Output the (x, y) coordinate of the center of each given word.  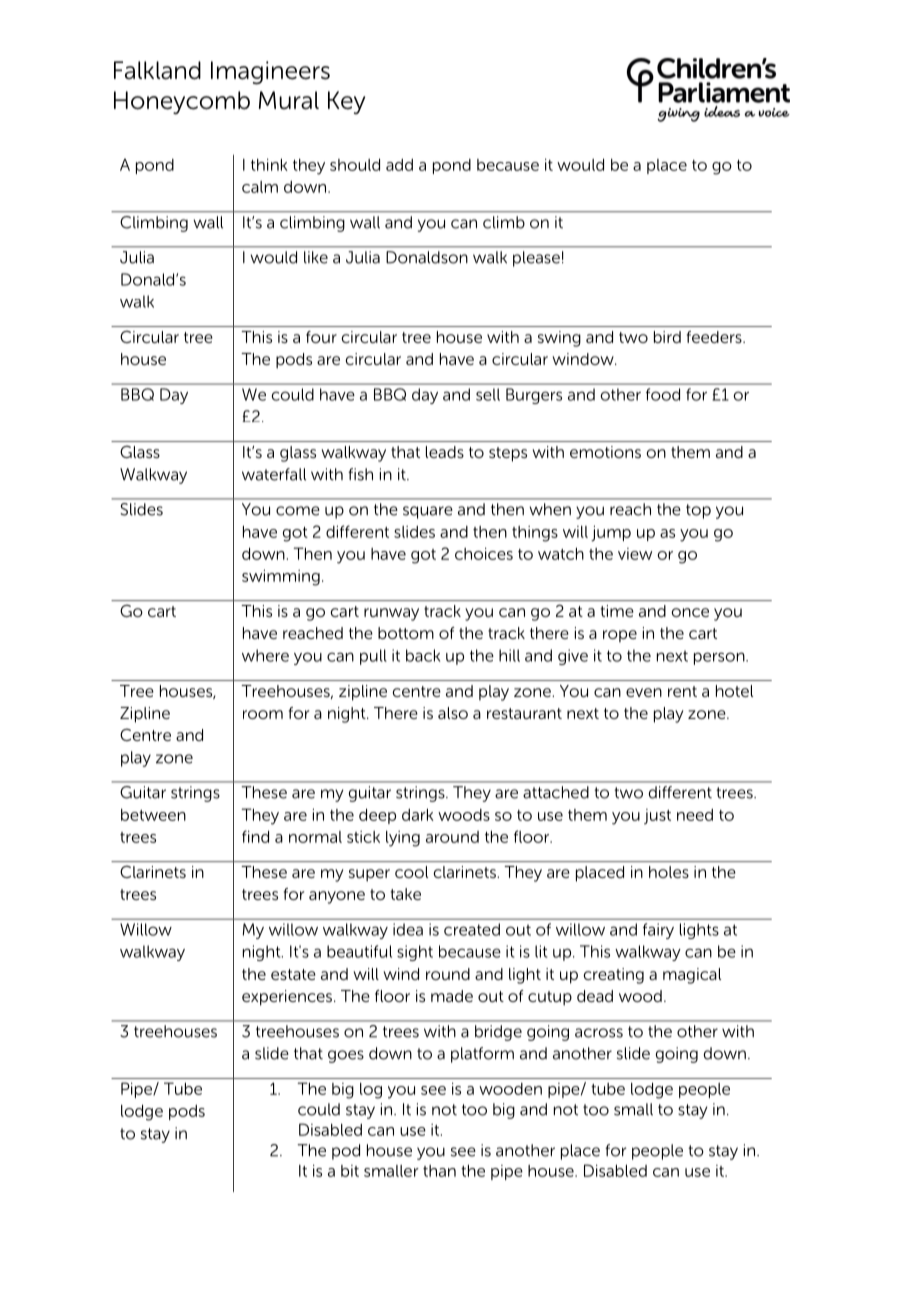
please (536, 259)
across (599, 1033)
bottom (406, 633)
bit (350, 1171)
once (690, 612)
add (399, 165)
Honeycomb (182, 103)
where (265, 655)
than (439, 1171)
